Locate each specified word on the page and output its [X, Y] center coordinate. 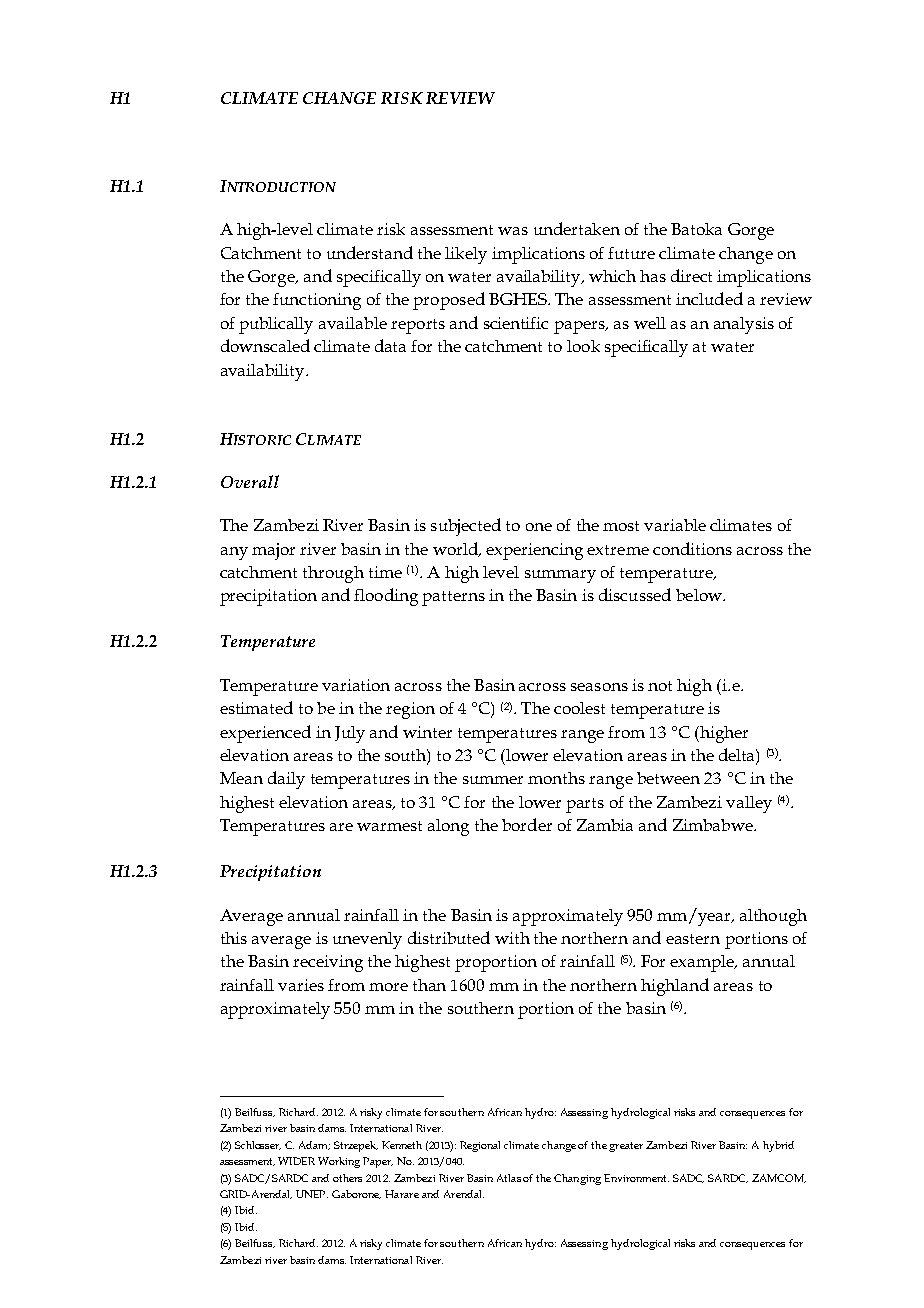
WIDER [296, 1161]
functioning [317, 301]
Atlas [509, 1178]
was [513, 231]
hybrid [778, 1146]
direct [691, 275]
